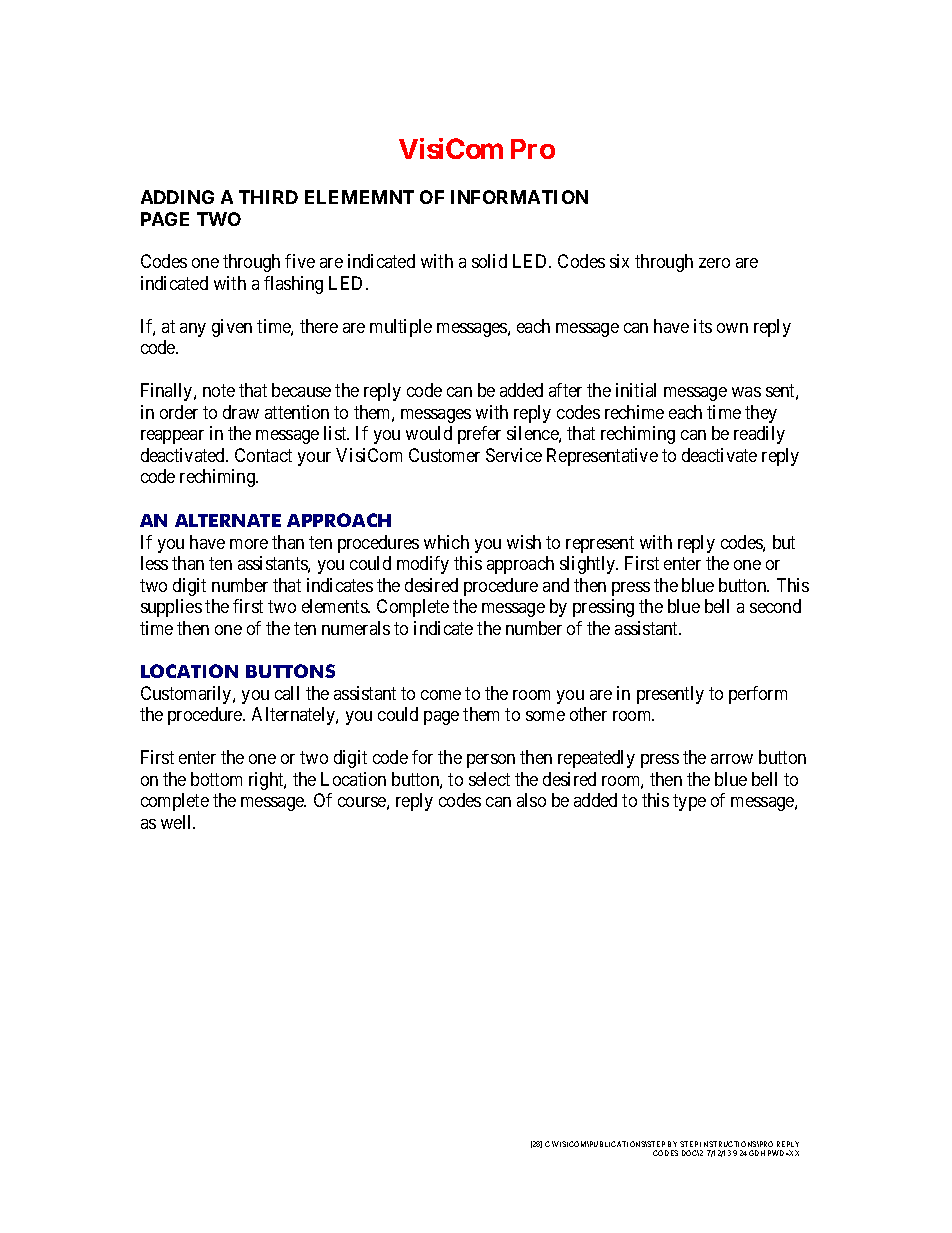 This screenshot has width=952, height=1233. What do you see at coordinates (187, 695) in the screenshot?
I see `Customarily` at bounding box center [187, 695].
